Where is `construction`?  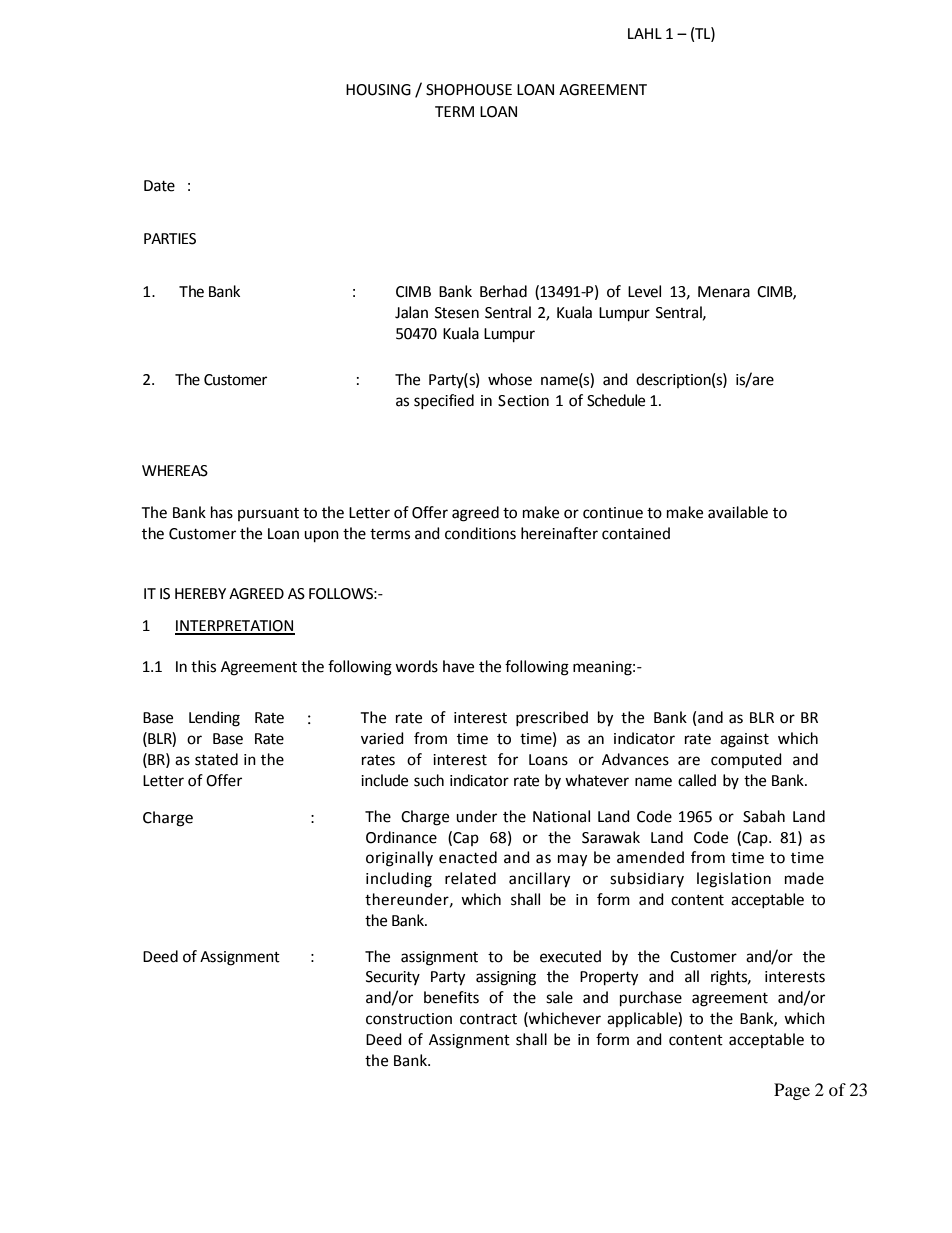
construction is located at coordinates (409, 1019).
